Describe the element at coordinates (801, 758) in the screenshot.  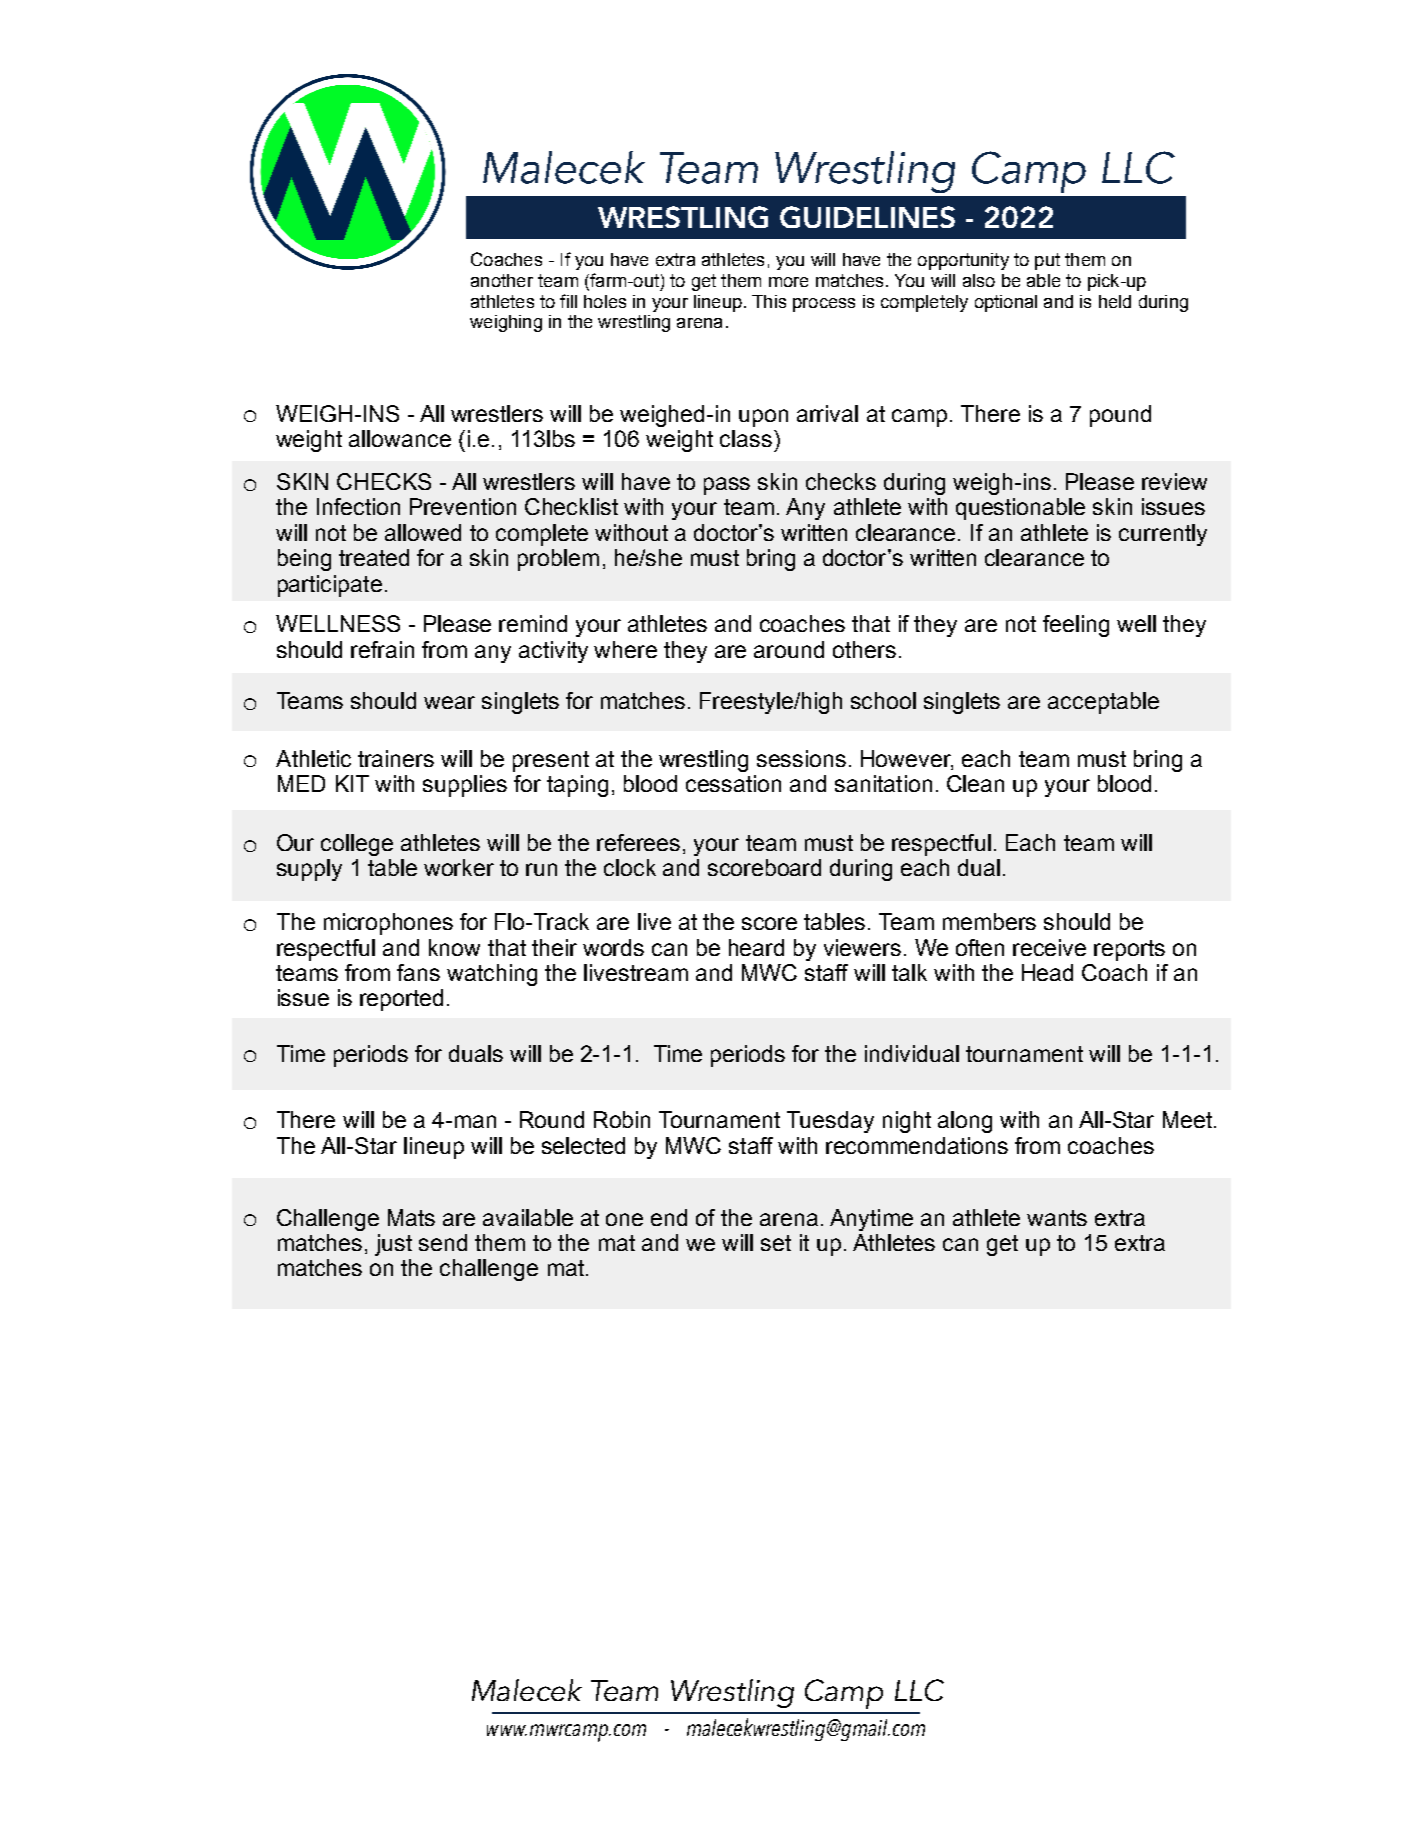
I see `sessions` at that location.
